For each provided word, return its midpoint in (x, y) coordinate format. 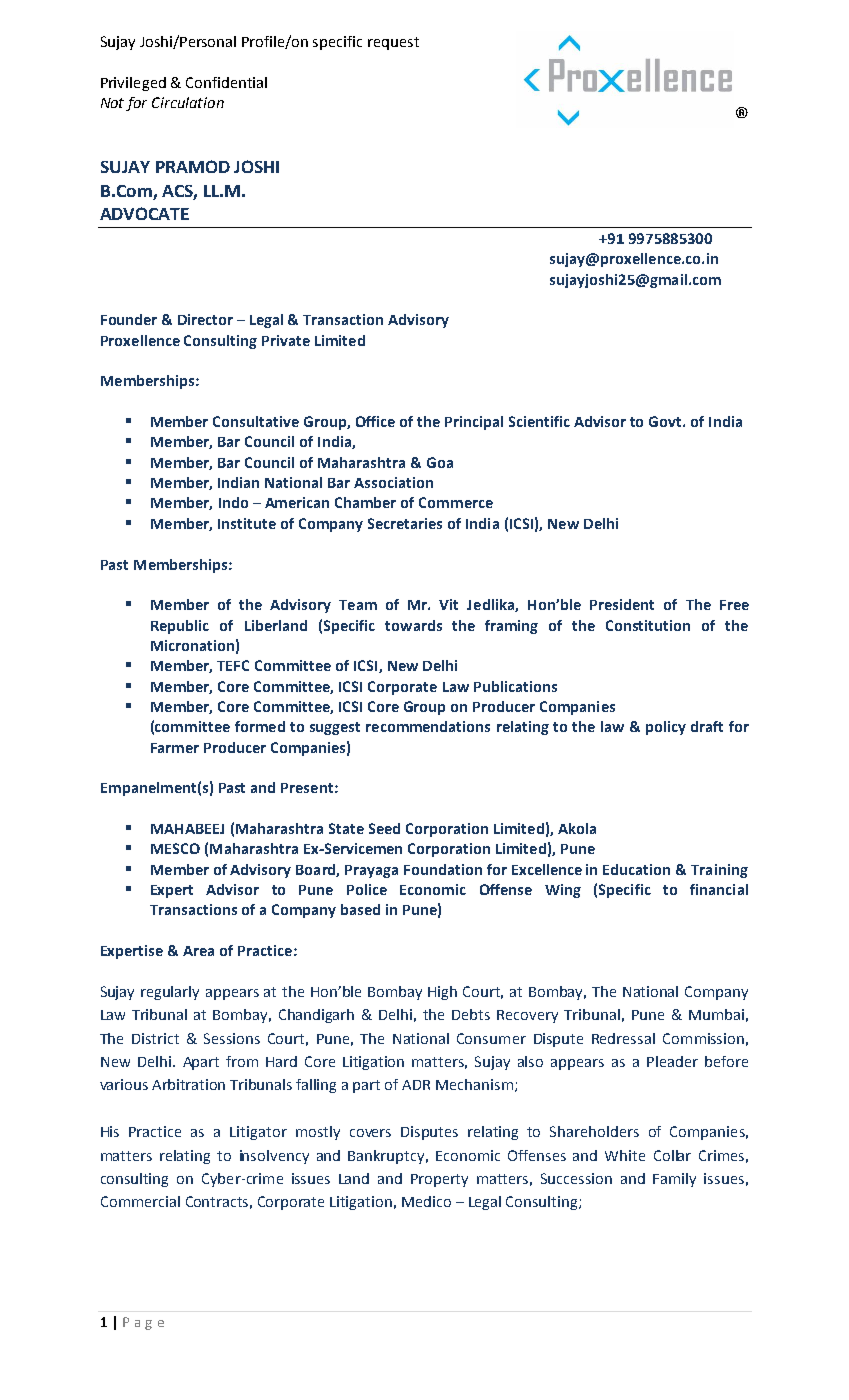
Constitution (648, 625)
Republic (180, 627)
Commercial (140, 1201)
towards (413, 625)
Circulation (188, 102)
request (393, 43)
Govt (666, 421)
